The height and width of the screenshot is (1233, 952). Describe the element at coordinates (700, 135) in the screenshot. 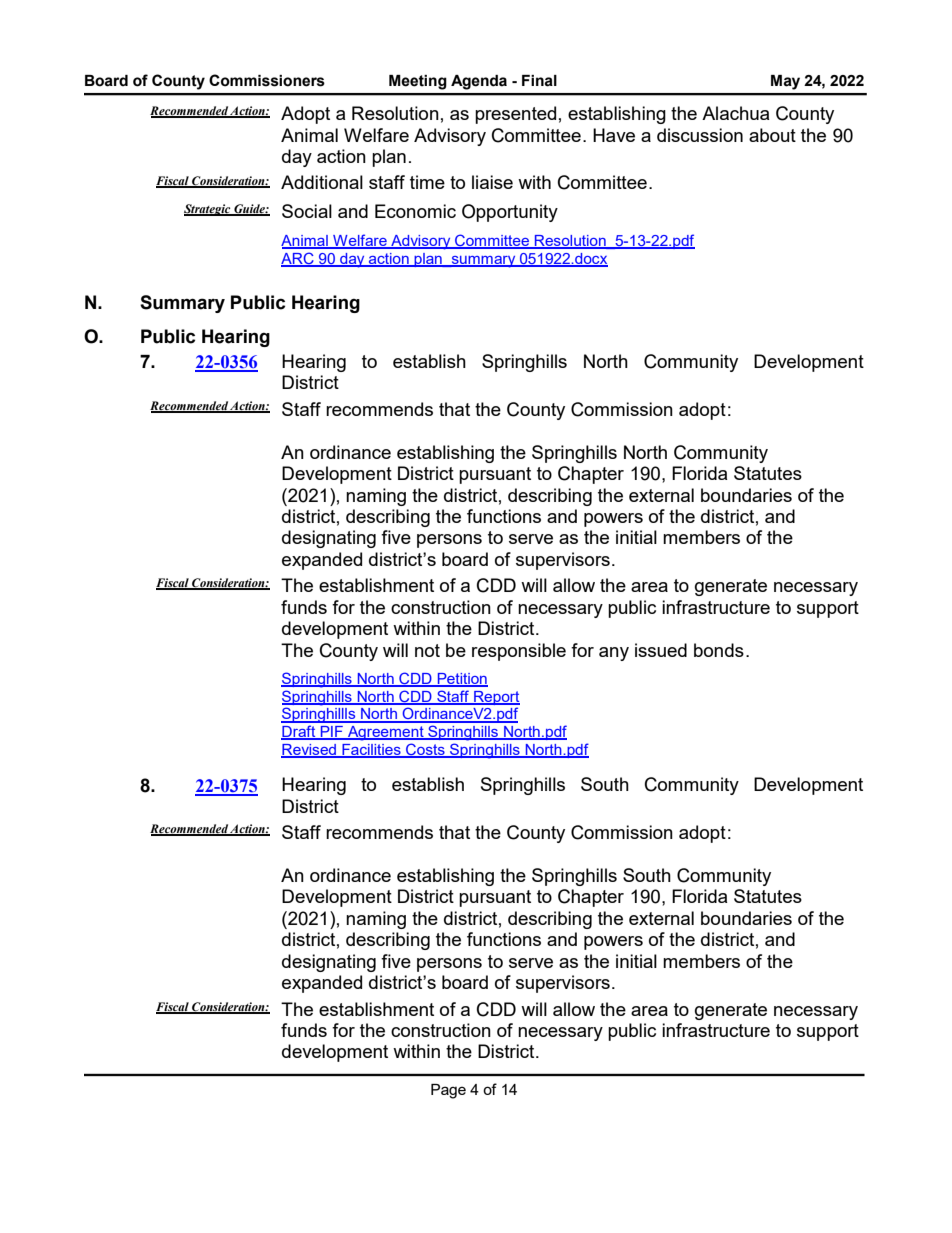

I see `discussion` at that location.
